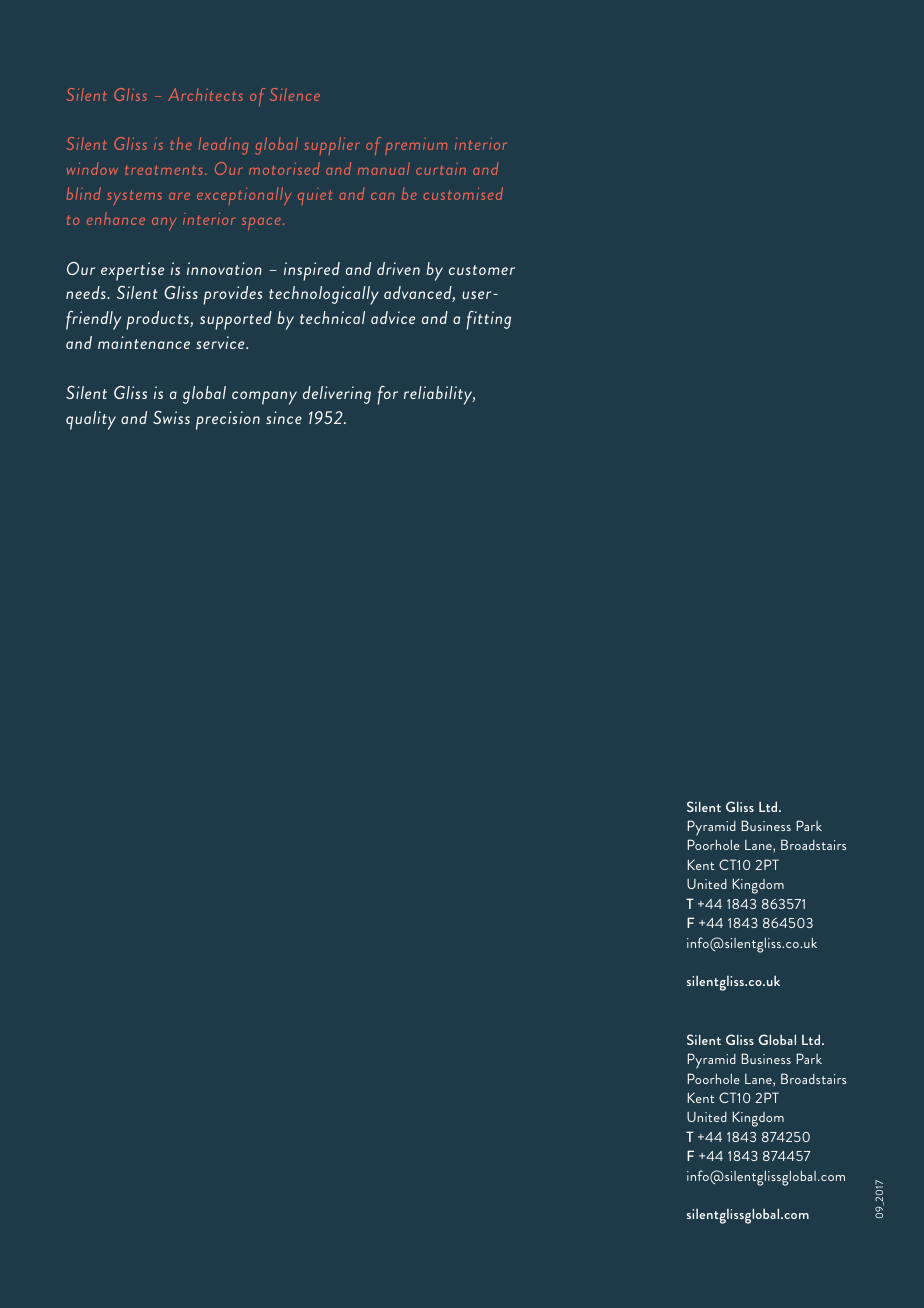  I want to click on expertise, so click(132, 271).
